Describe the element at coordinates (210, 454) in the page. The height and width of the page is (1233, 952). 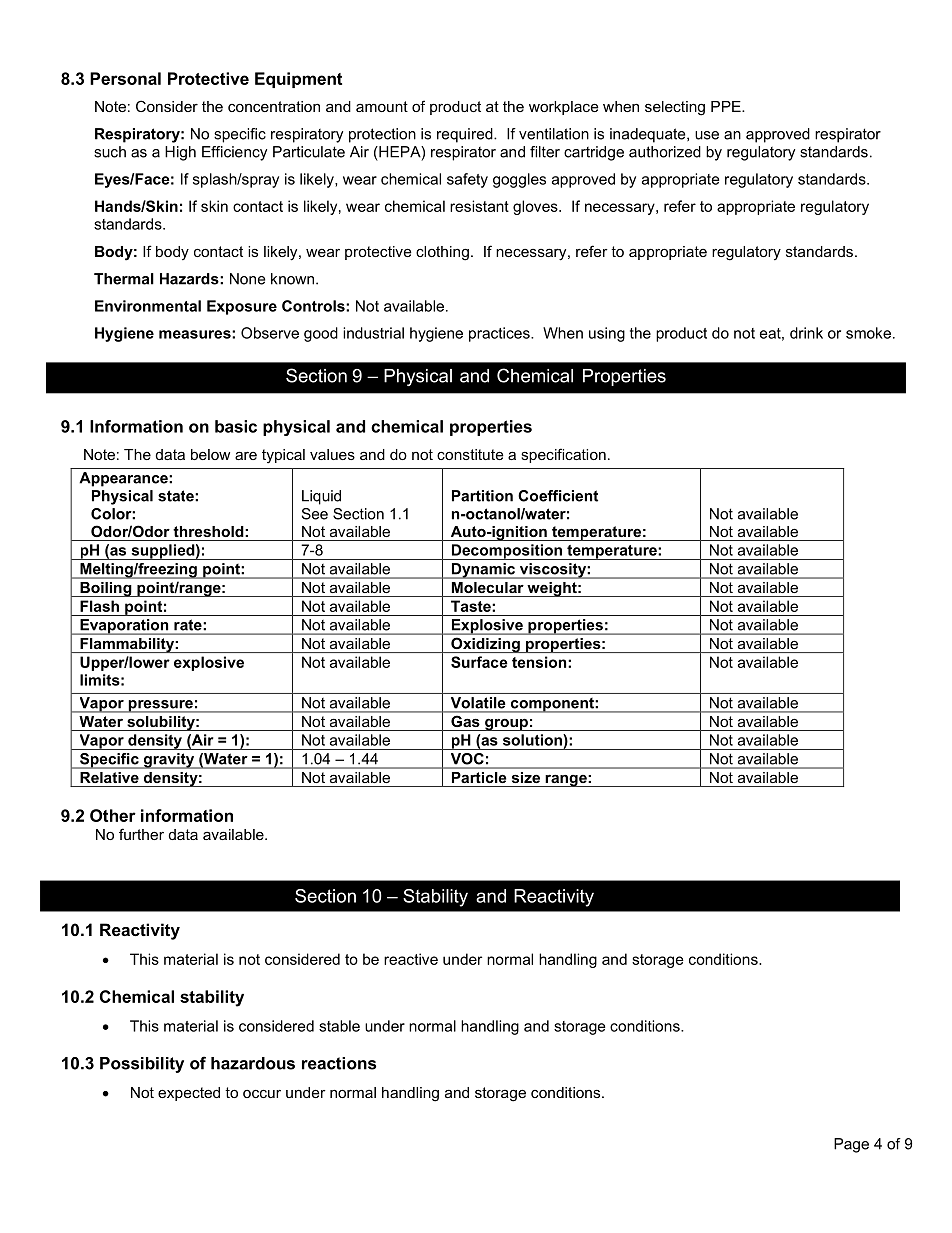
I see `below` at that location.
